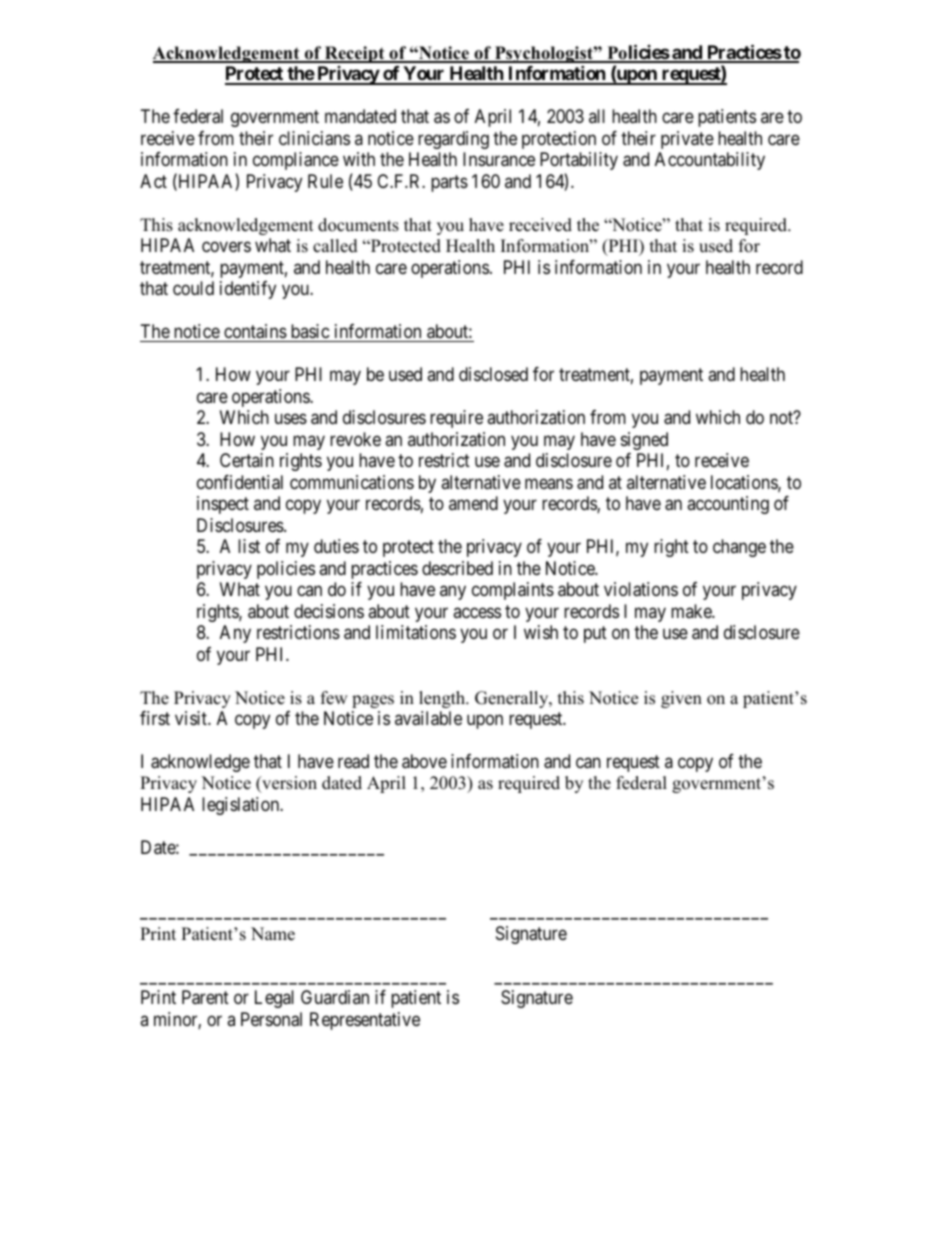 Image resolution: width=952 pixels, height=1233 pixels. Describe the element at coordinates (493, 374) in the document. I see `disclosed` at that location.
